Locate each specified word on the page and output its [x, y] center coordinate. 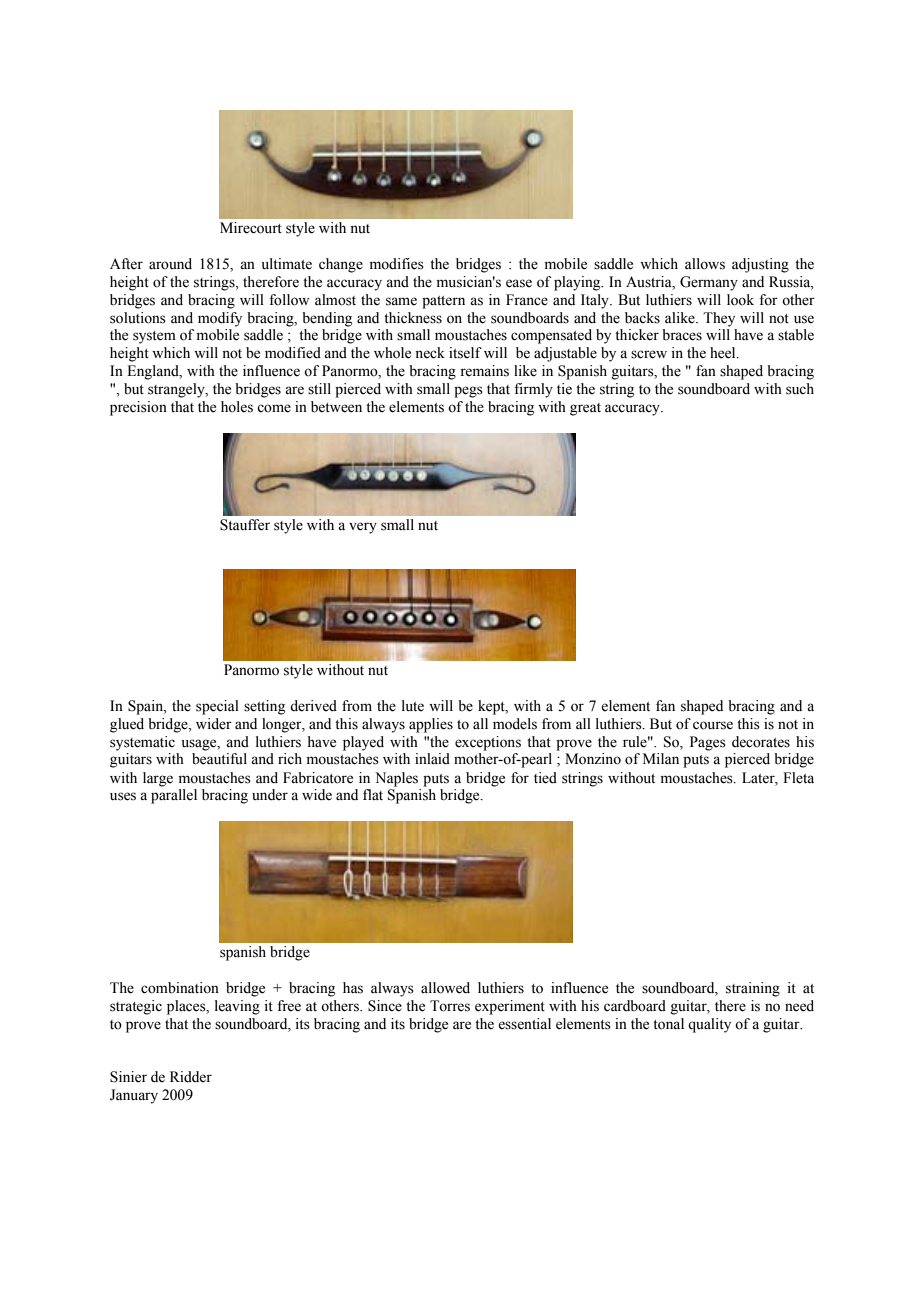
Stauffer [245, 525]
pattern [443, 302]
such [800, 389]
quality [709, 1025]
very [363, 528]
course [713, 725]
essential [524, 1024]
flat [373, 794]
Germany [709, 283]
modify [220, 319]
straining [753, 989]
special [217, 707]
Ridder [191, 1077]
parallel [174, 796]
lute [413, 706]
